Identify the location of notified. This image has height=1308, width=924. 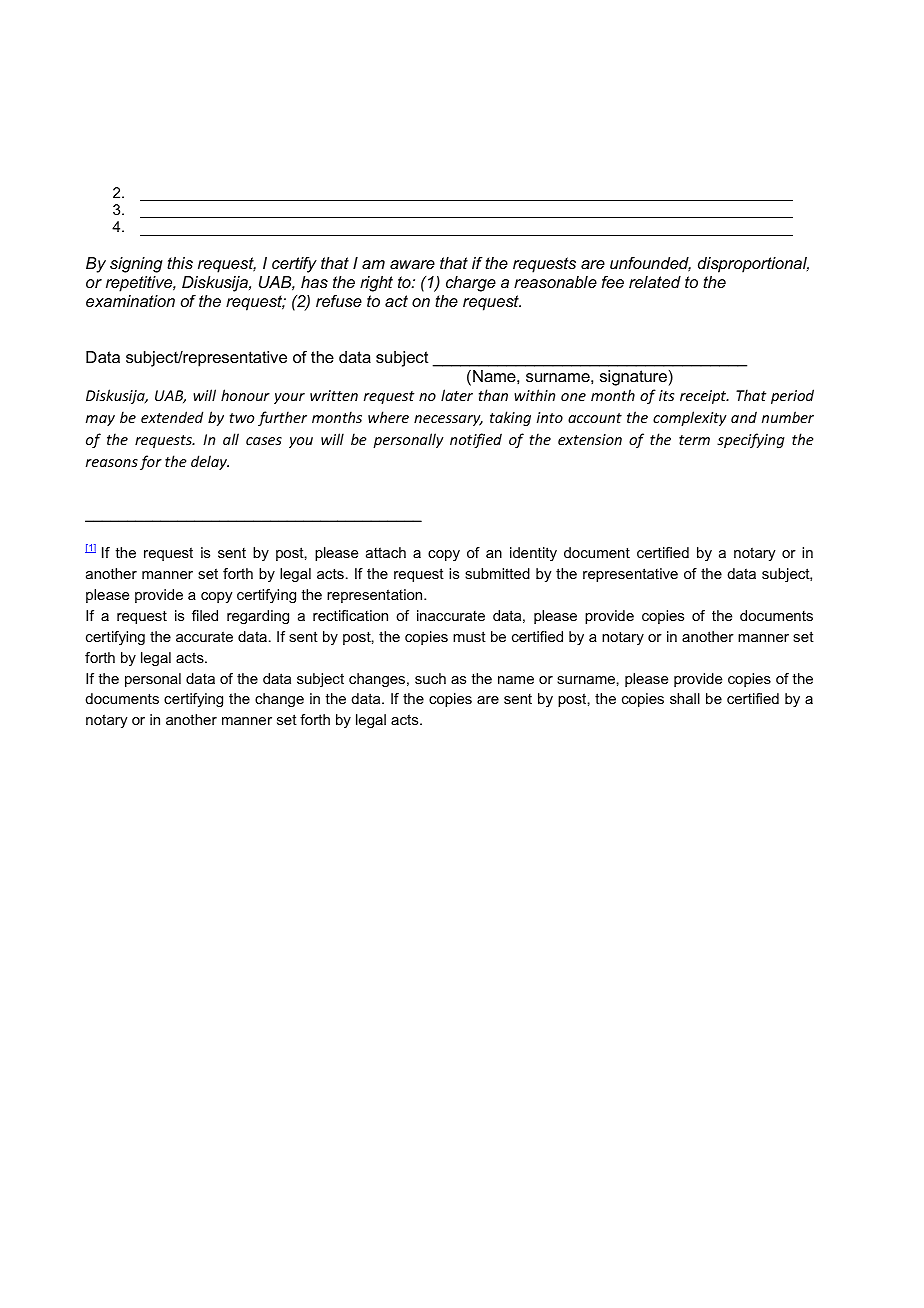
(476, 440).
